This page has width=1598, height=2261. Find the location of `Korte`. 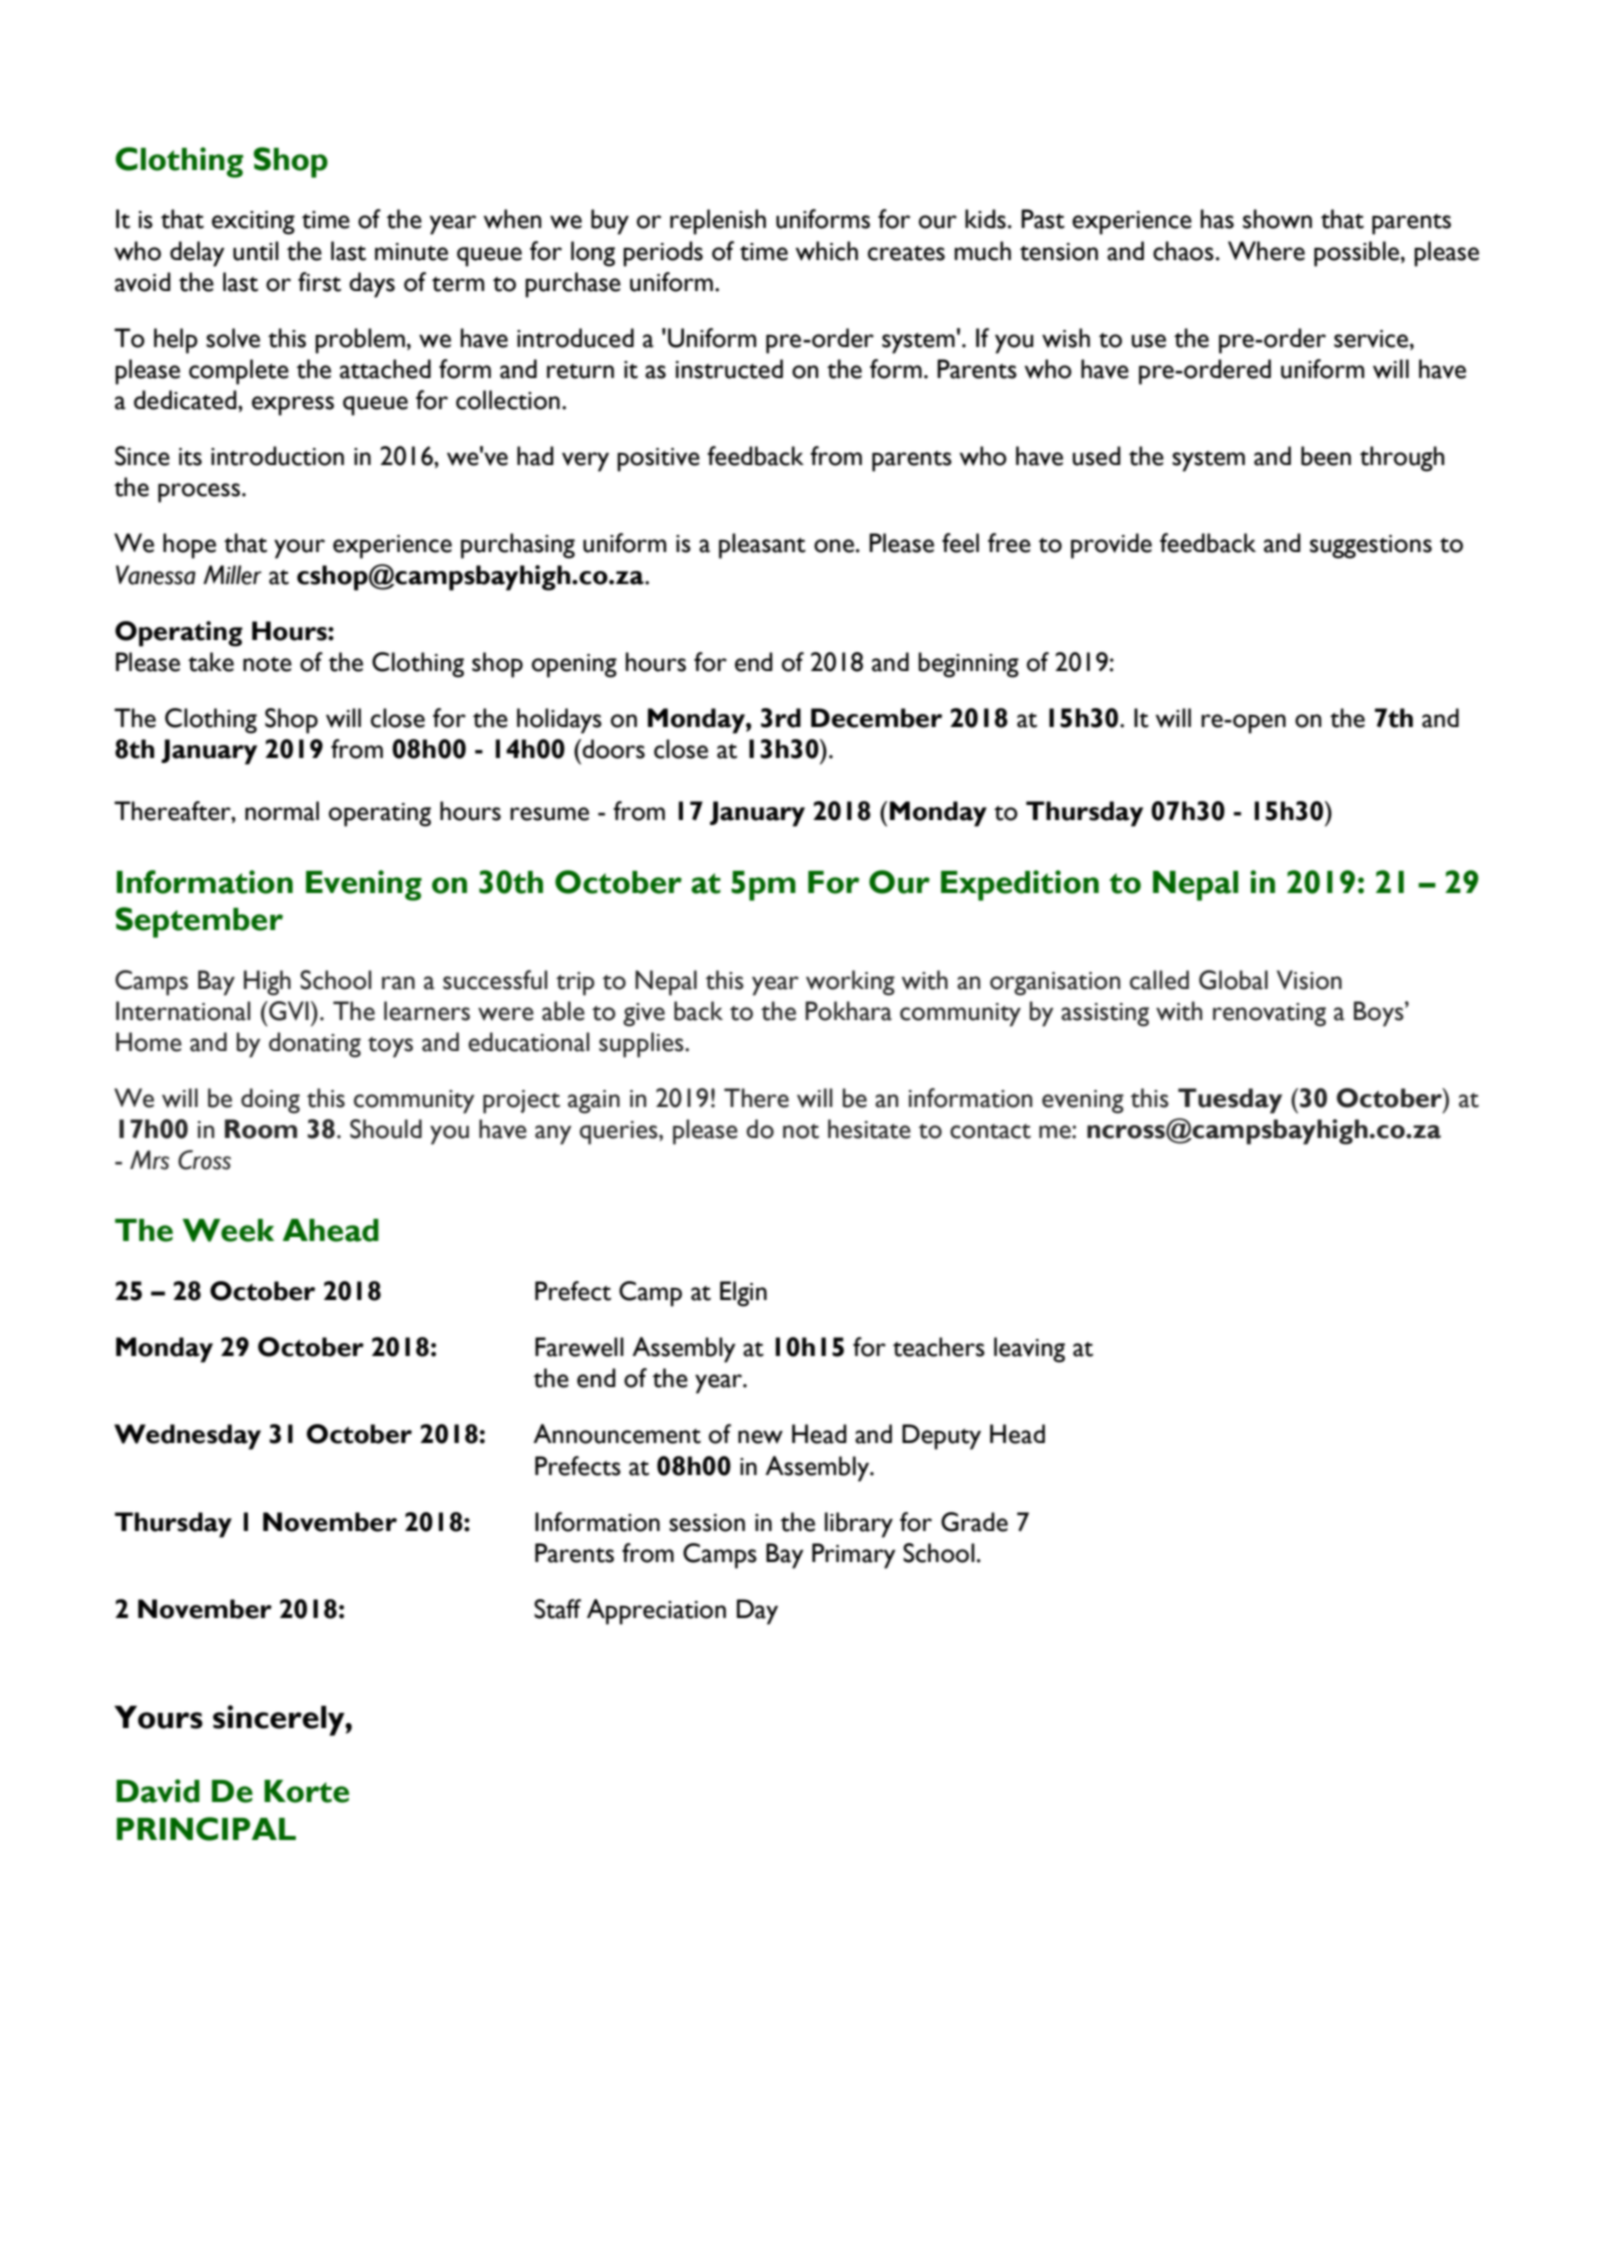

Korte is located at coordinates (306, 1791).
